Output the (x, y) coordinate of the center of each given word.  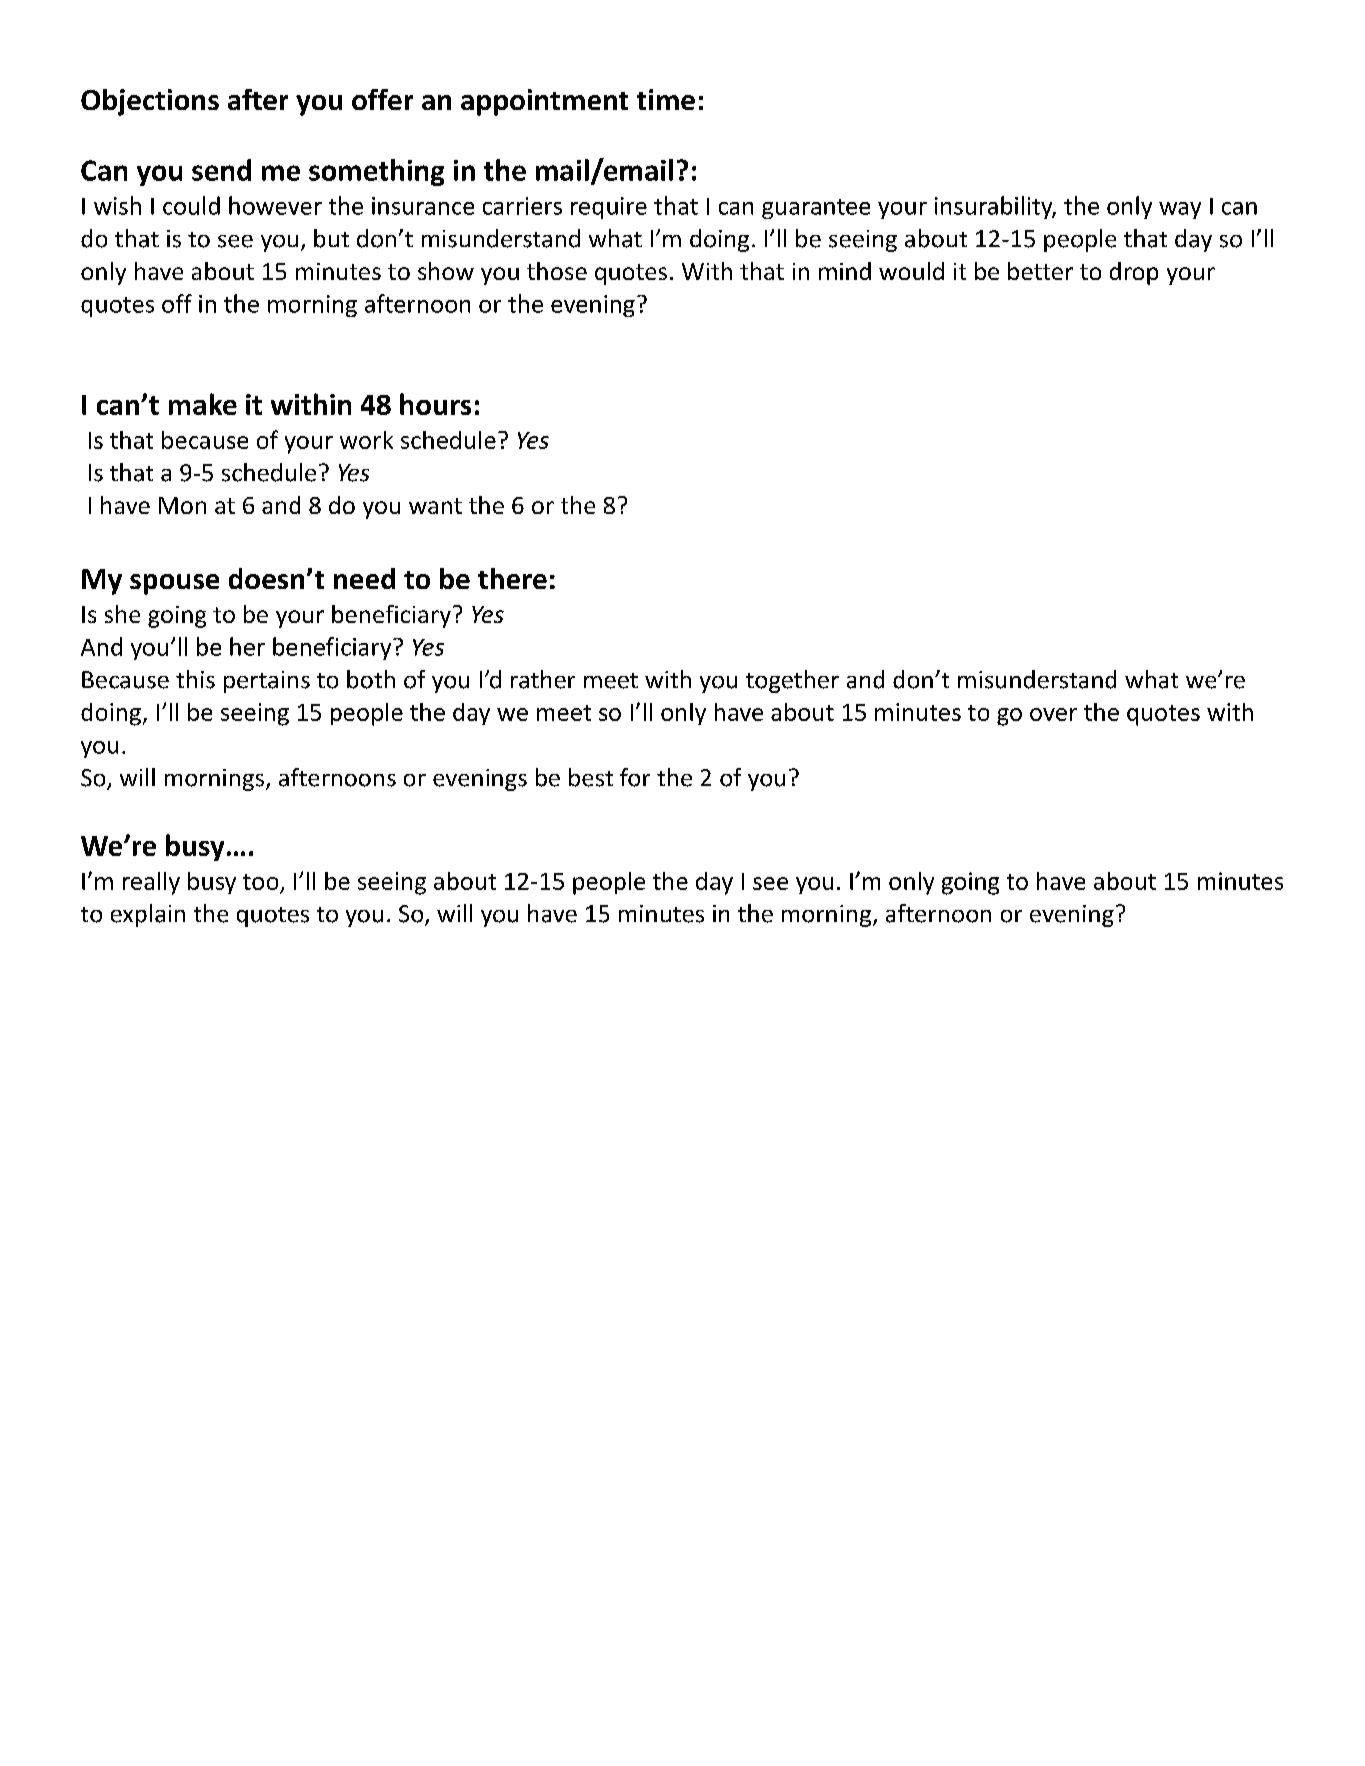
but (331, 238)
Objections (150, 102)
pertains (267, 682)
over (1053, 714)
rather (543, 679)
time (666, 99)
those (557, 271)
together (792, 681)
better (1040, 271)
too (260, 882)
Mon (182, 505)
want (435, 506)
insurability (995, 207)
